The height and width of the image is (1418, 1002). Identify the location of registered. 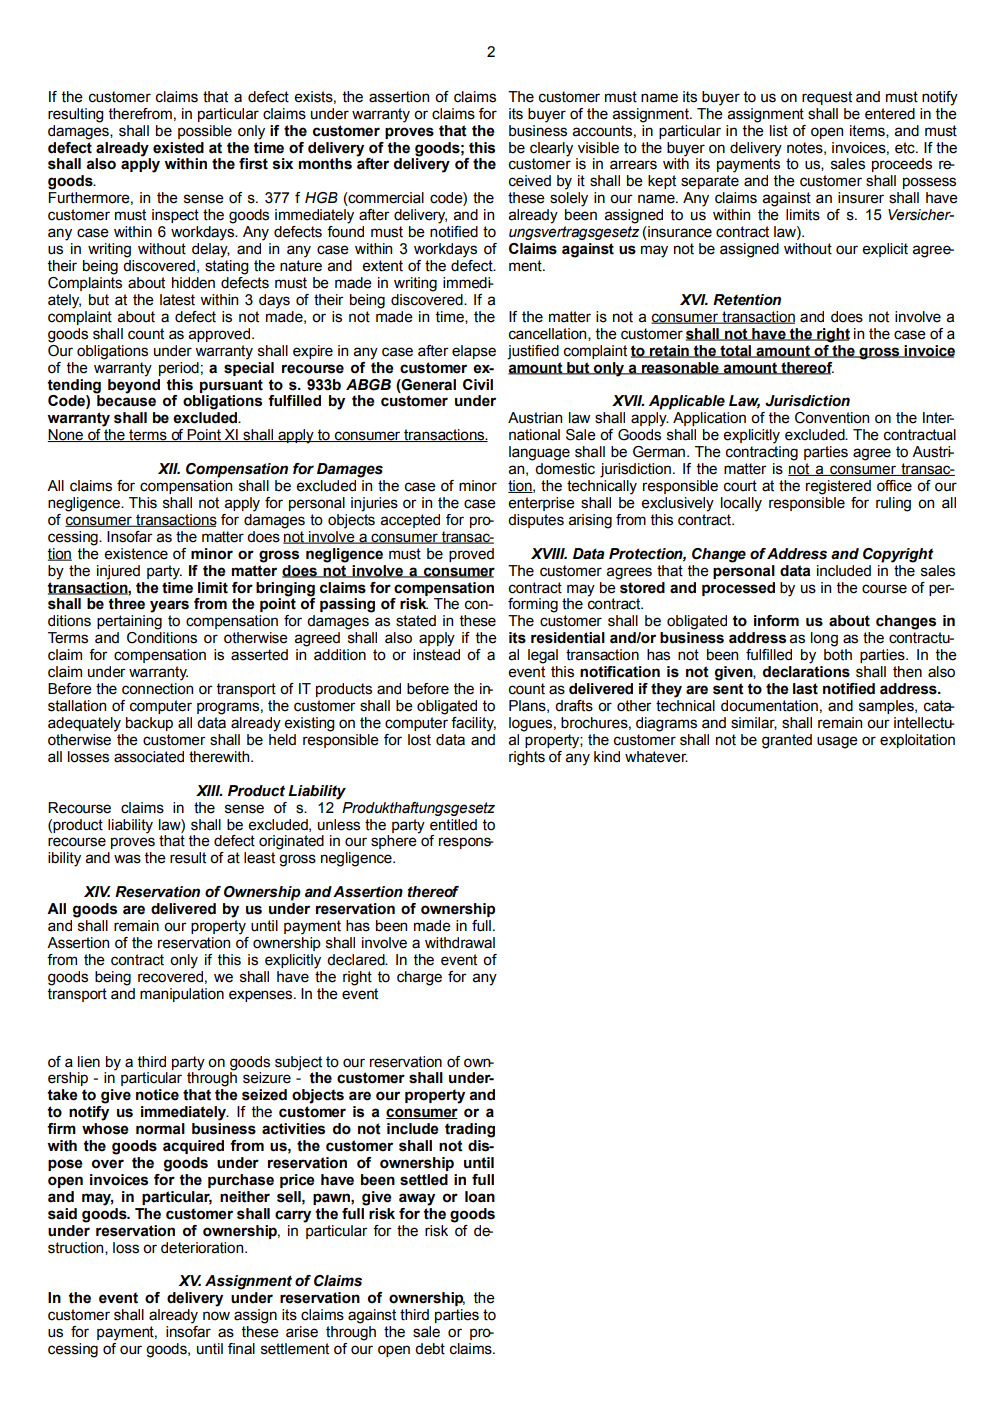
(838, 487).
